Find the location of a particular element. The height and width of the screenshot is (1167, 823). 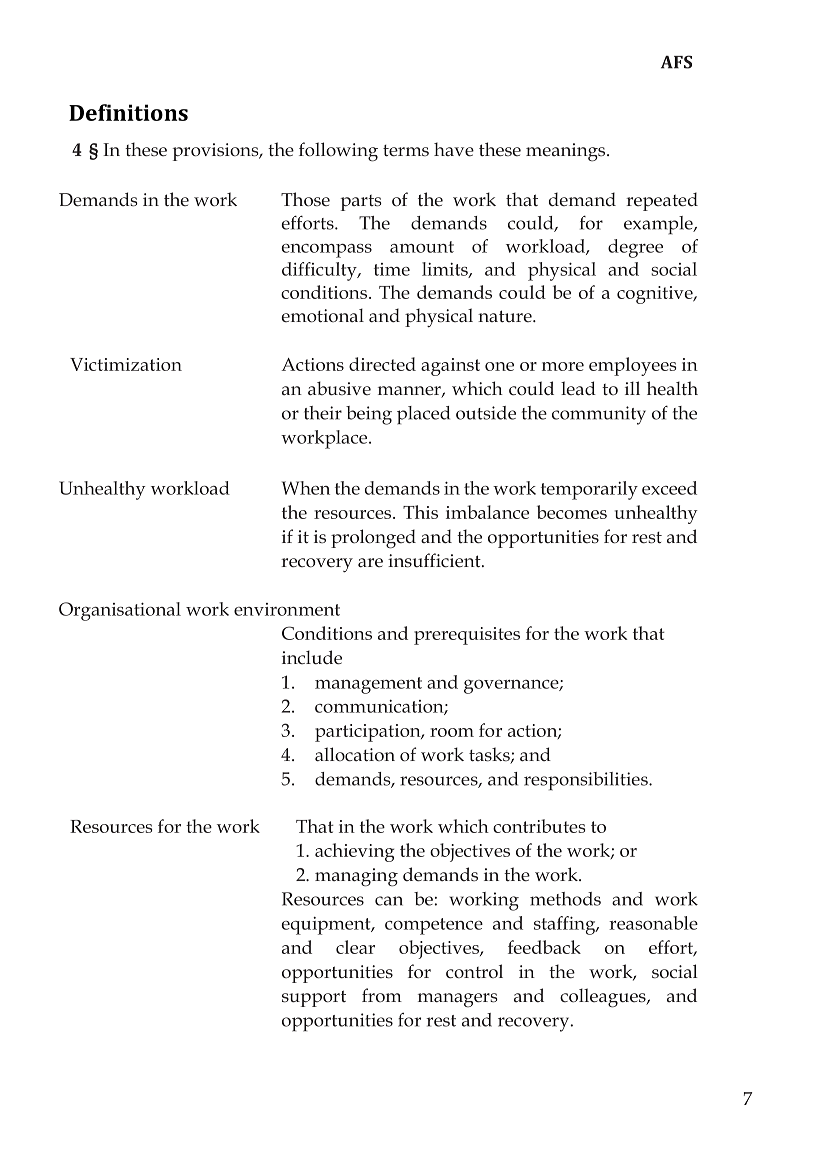

Organisational is located at coordinates (120, 611).
